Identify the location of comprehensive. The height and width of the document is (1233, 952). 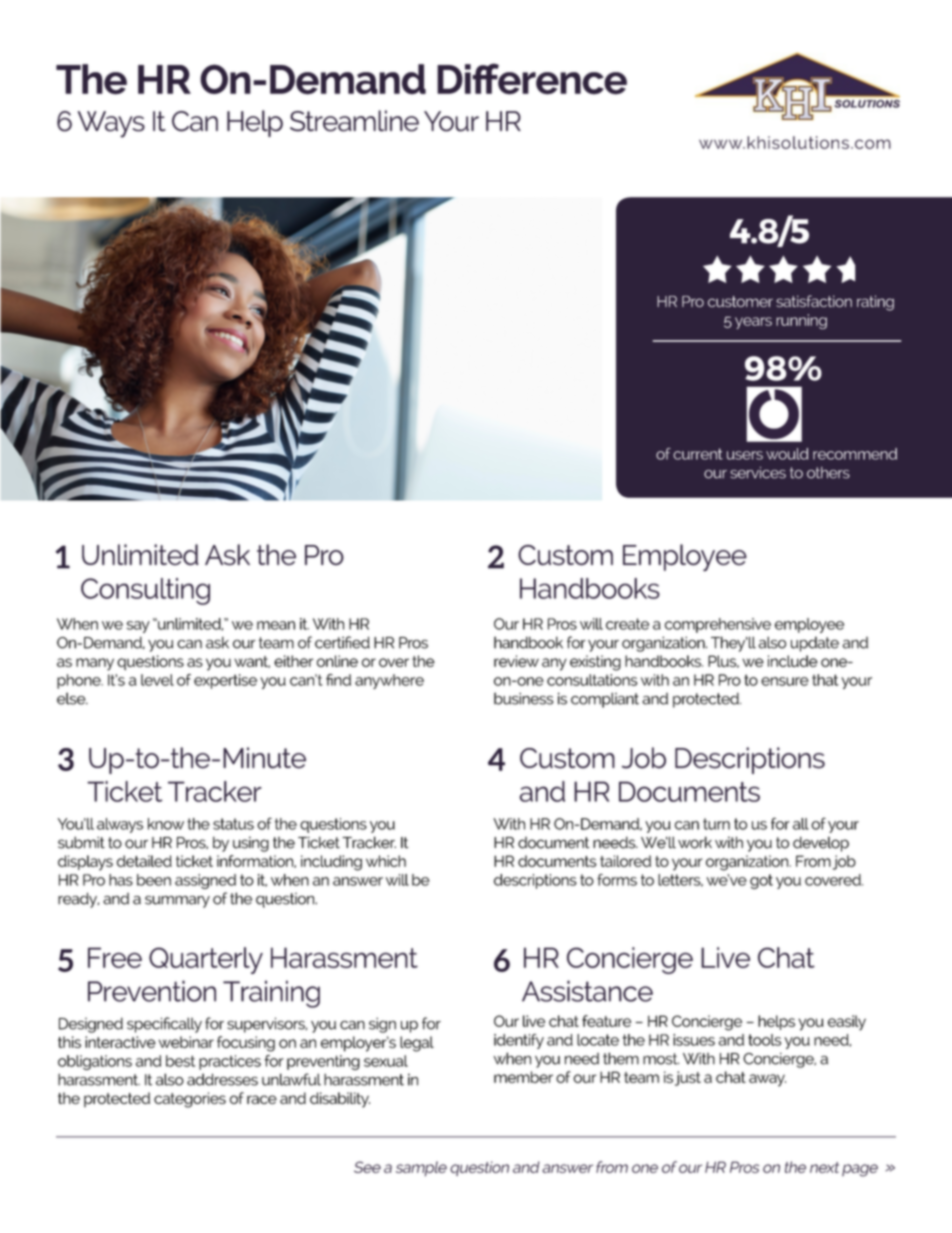
(718, 625).
